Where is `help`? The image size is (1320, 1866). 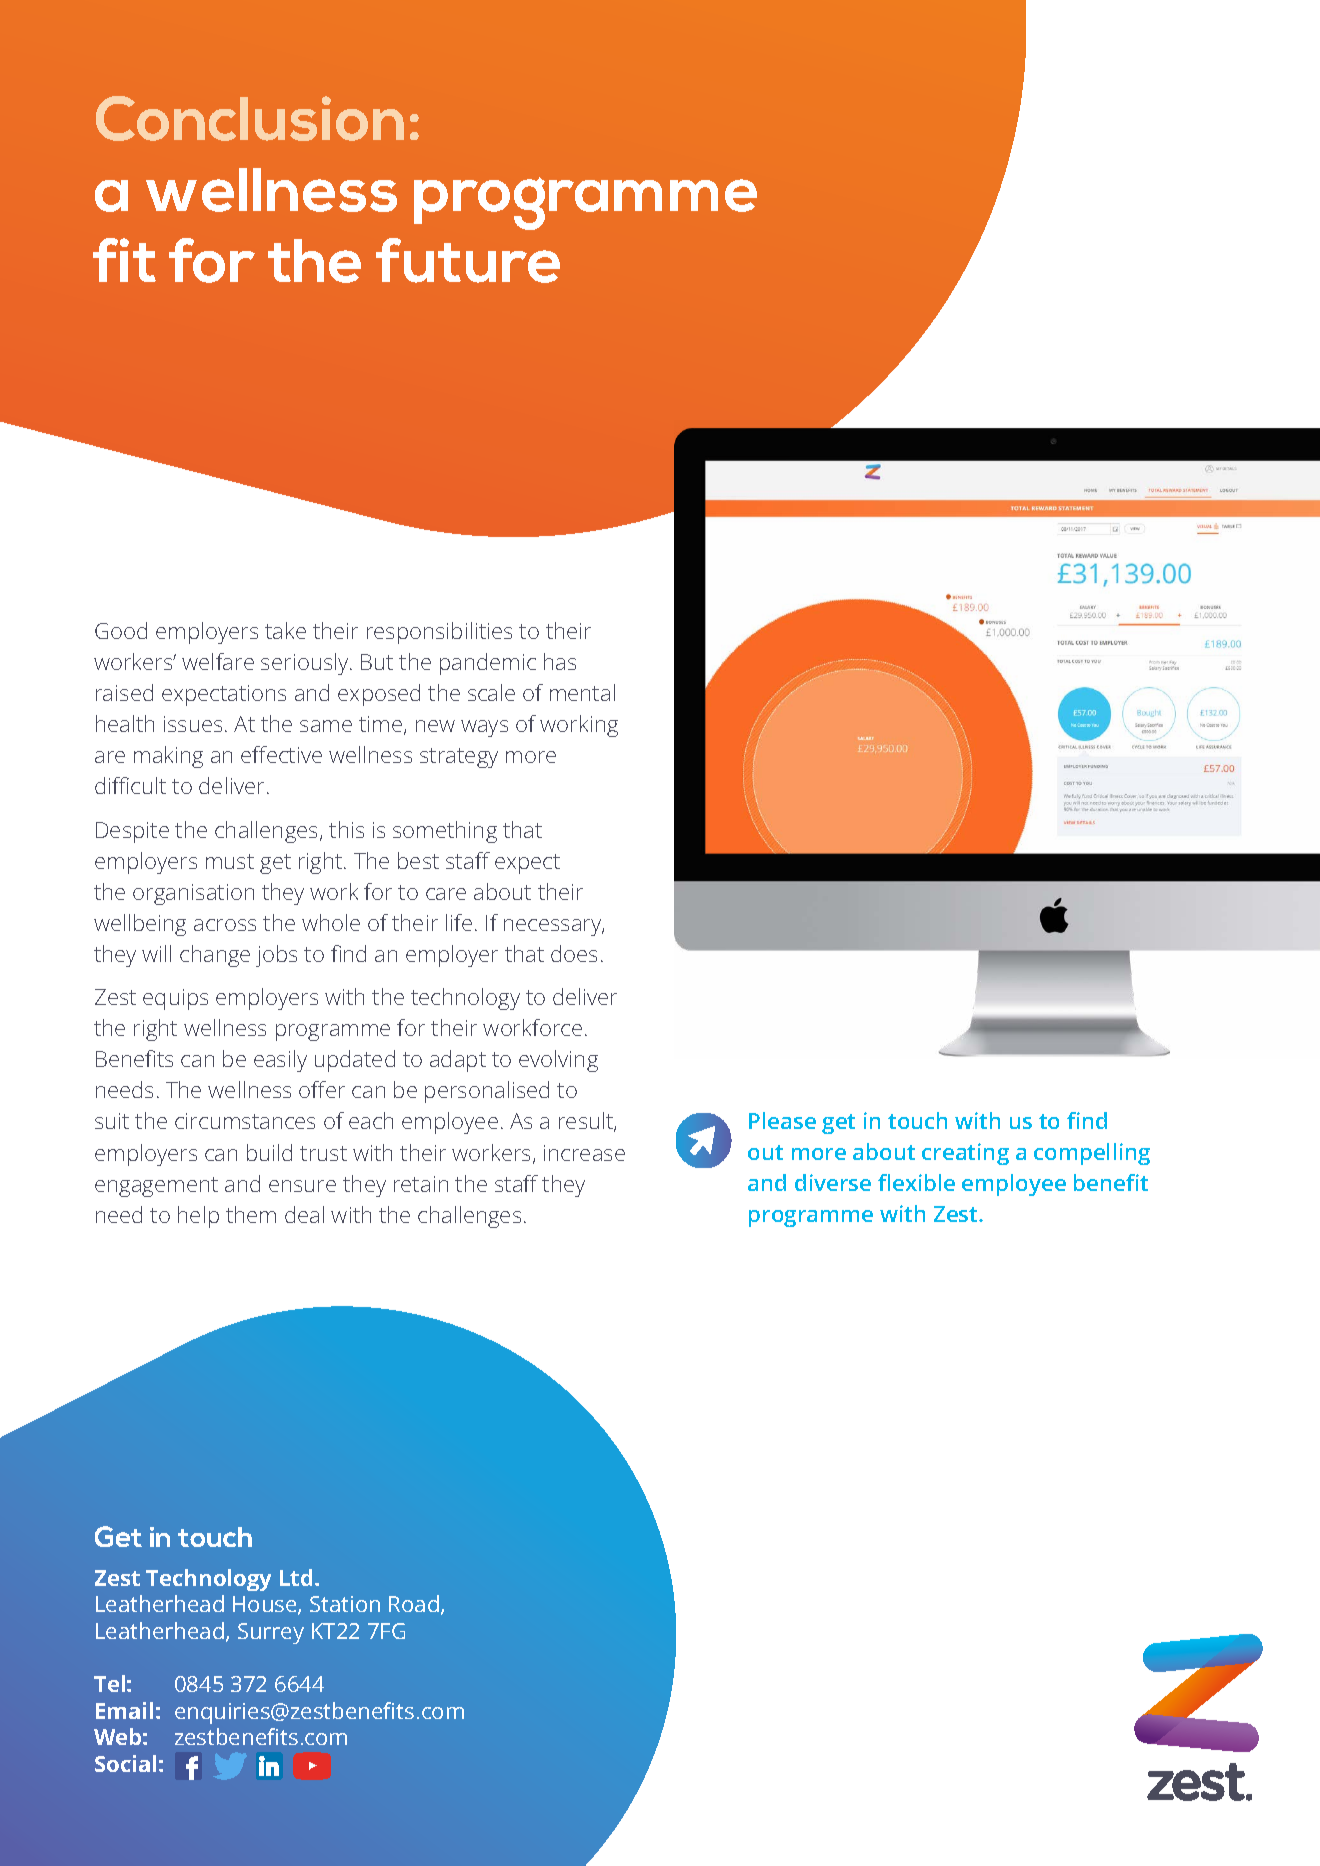 help is located at coordinates (198, 1217).
